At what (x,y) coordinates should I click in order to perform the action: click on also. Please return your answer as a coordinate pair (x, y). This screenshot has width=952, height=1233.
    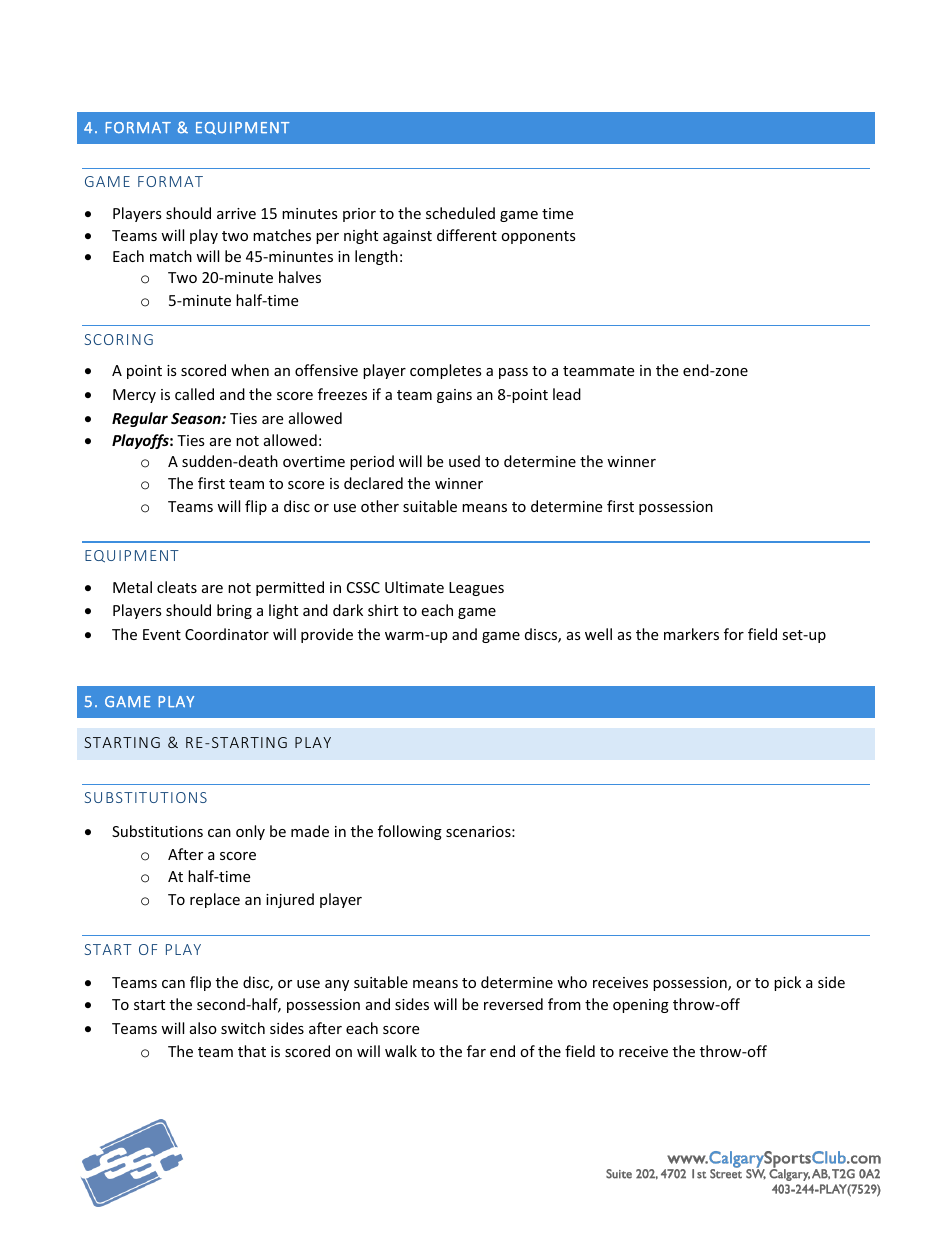
    Looking at the image, I should click on (203, 1028).
